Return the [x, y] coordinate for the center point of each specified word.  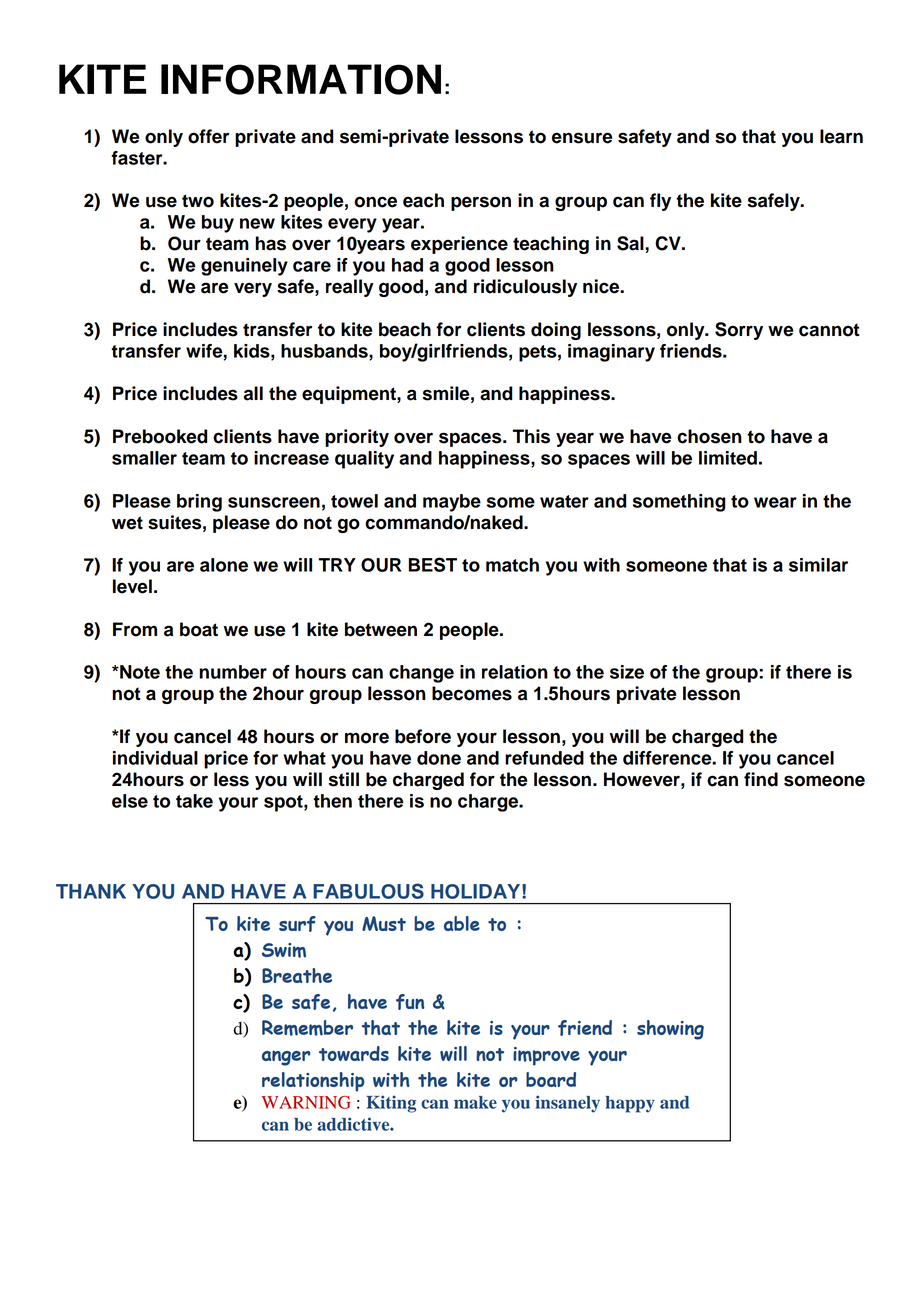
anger [286, 1058]
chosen [709, 436]
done [439, 758]
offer [208, 136]
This [531, 436]
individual [155, 758]
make [475, 1102]
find [761, 779]
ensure [582, 138]
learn [841, 136]
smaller [144, 458]
